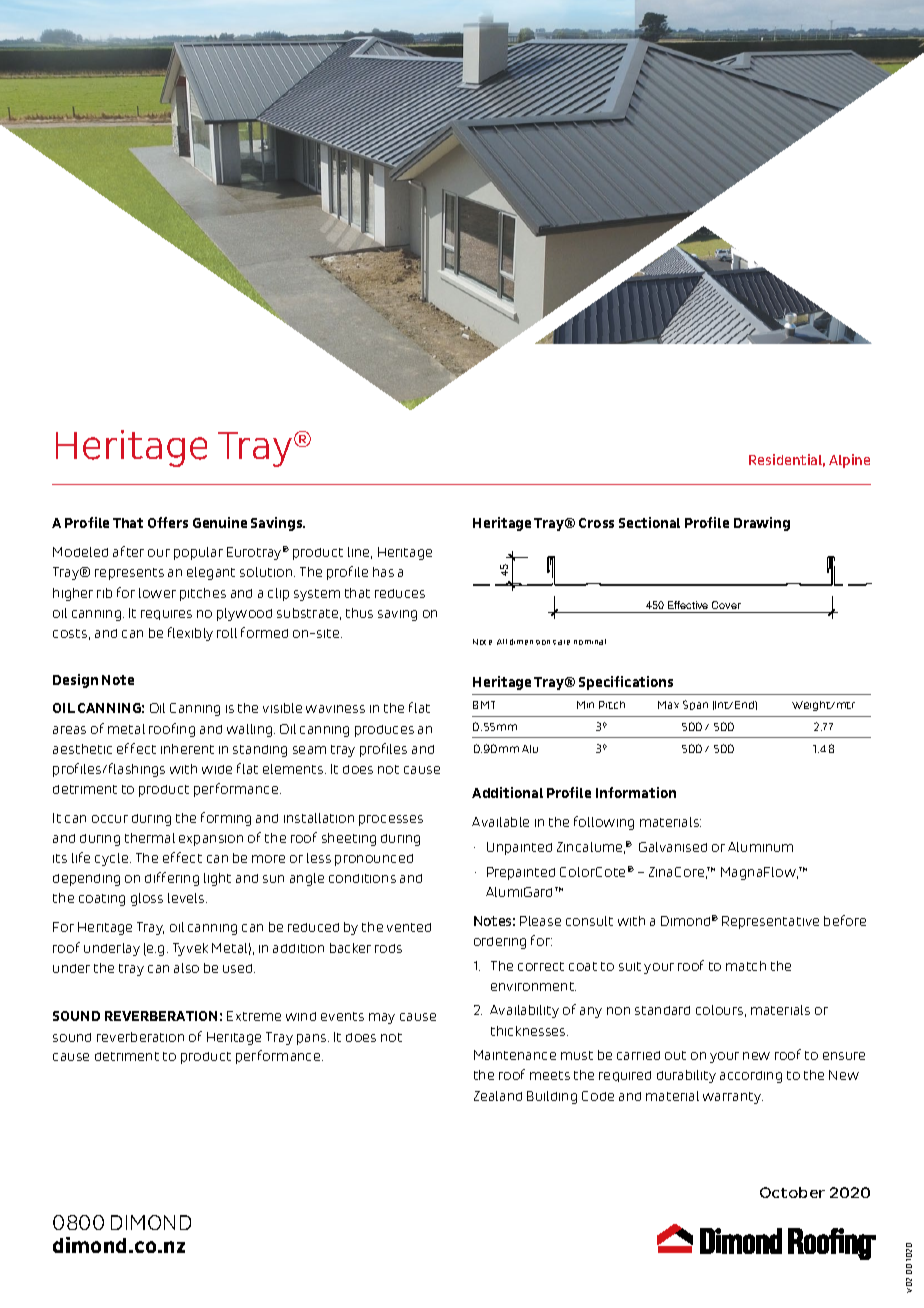 This screenshot has height=1308, width=924. I want to click on also, so click(186, 968).
